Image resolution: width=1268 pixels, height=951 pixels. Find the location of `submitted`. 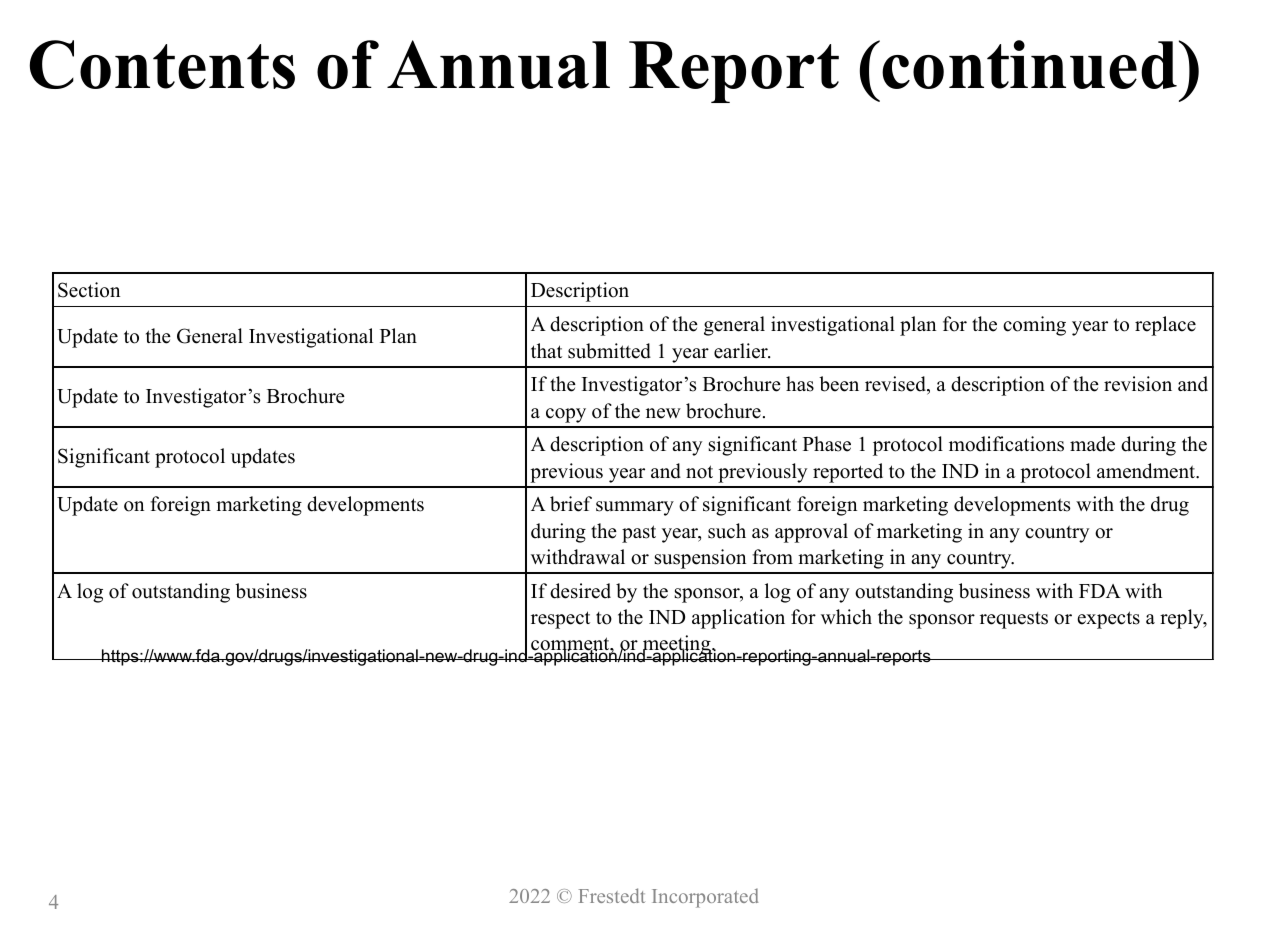

submitted is located at coordinates (609, 351).
